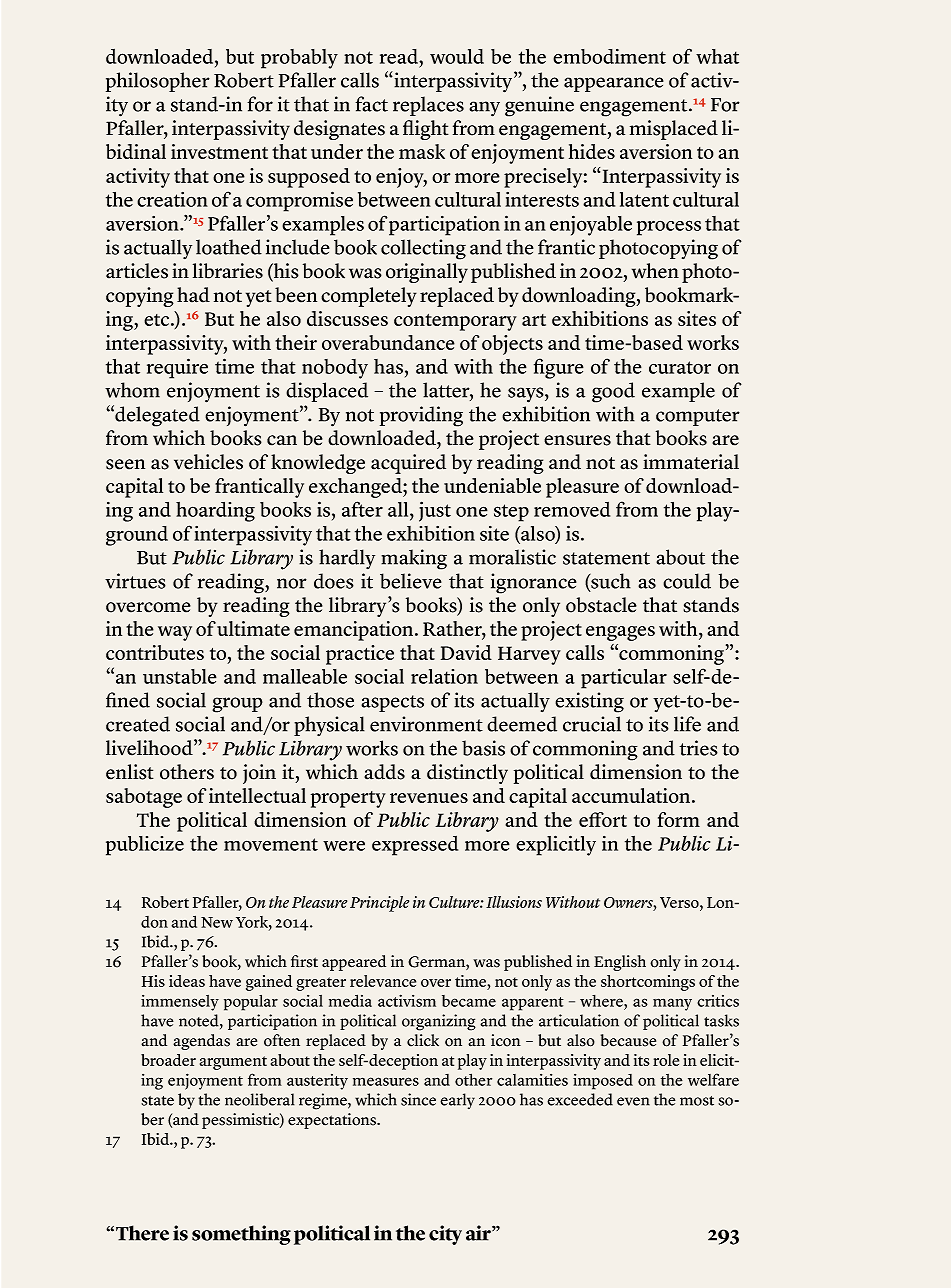  I want to click on replaces, so click(428, 106).
